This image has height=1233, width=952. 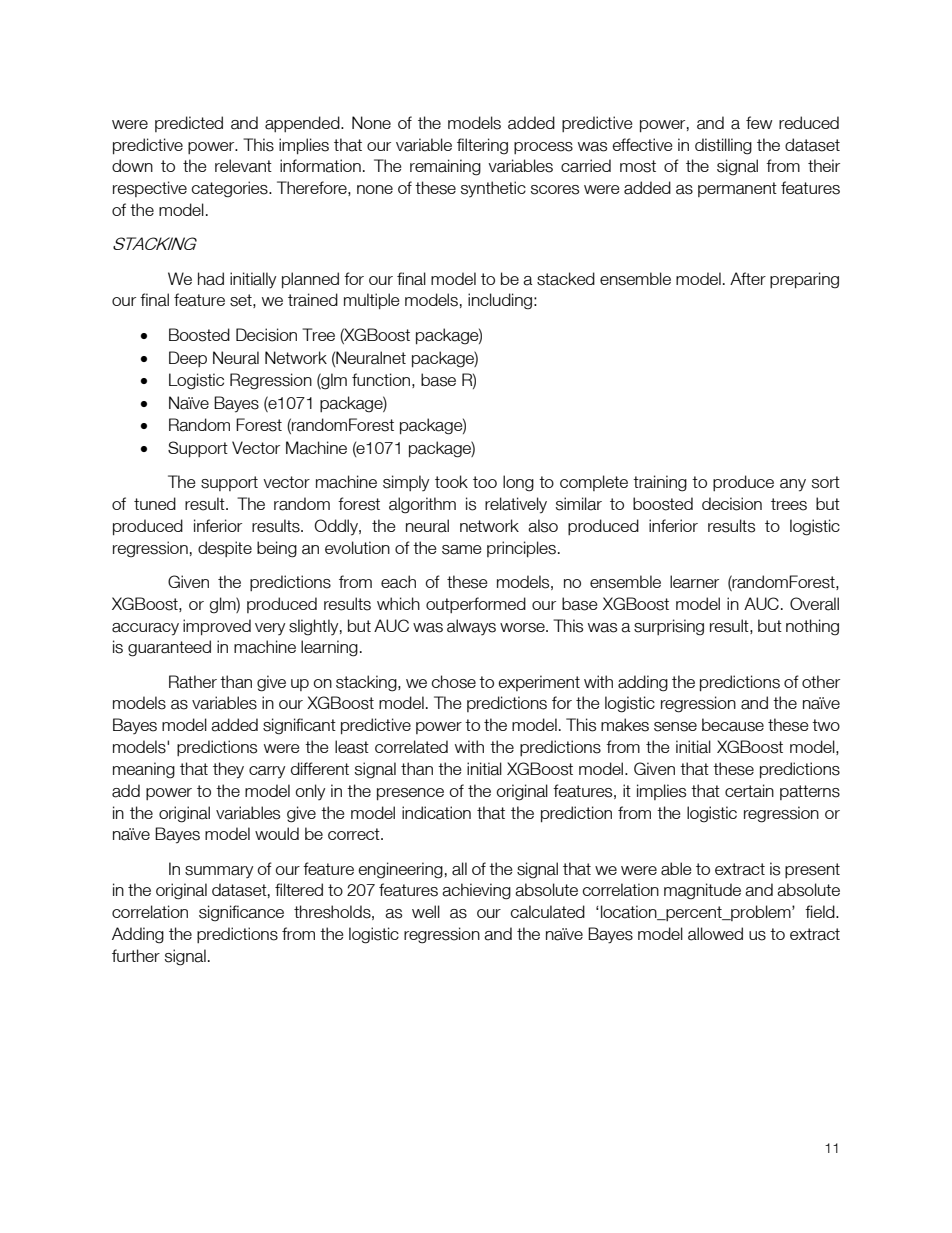 What do you see at coordinates (723, 146) in the image?
I see `distilling` at bounding box center [723, 146].
